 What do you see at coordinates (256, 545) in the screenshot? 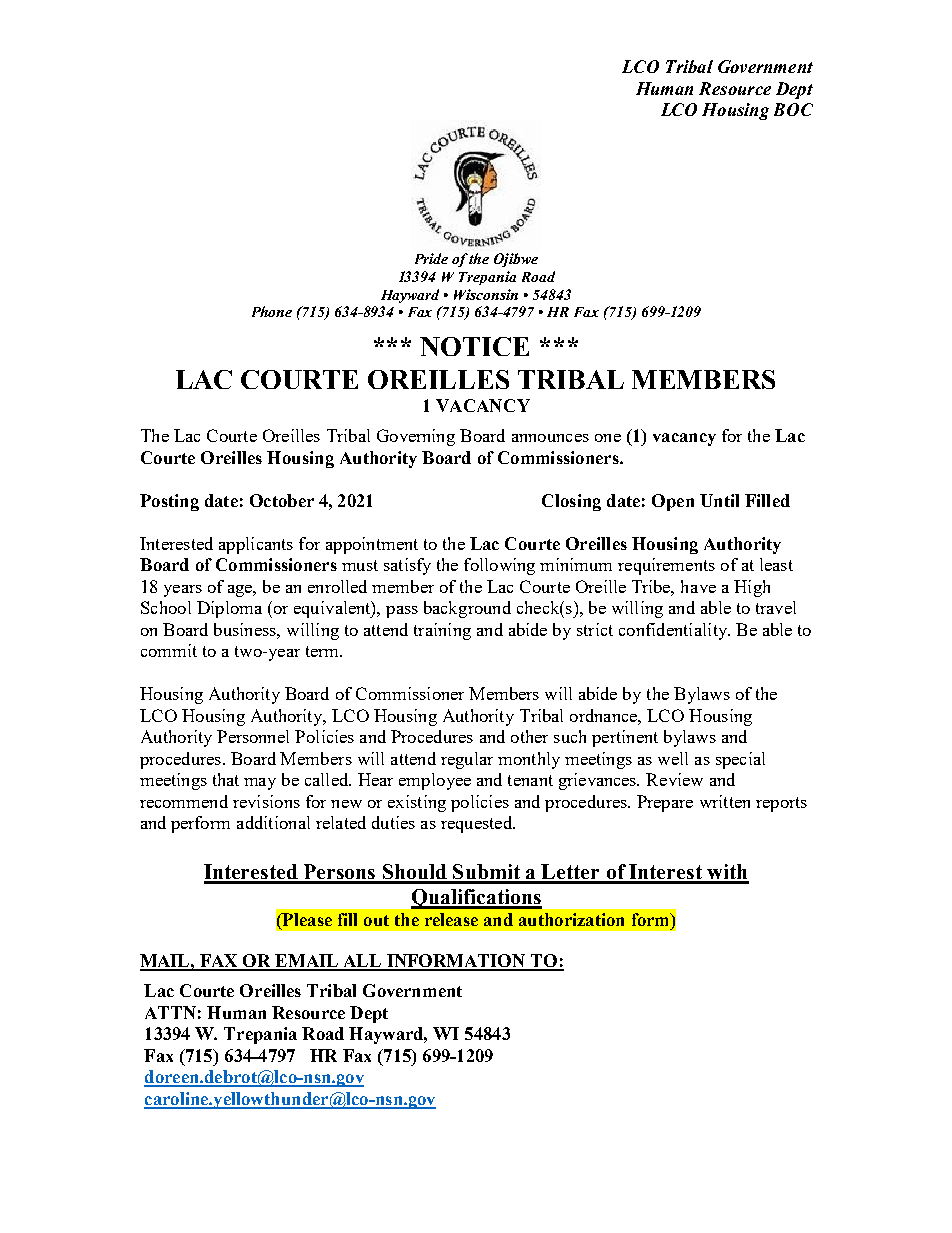
I see `applicants` at bounding box center [256, 545].
